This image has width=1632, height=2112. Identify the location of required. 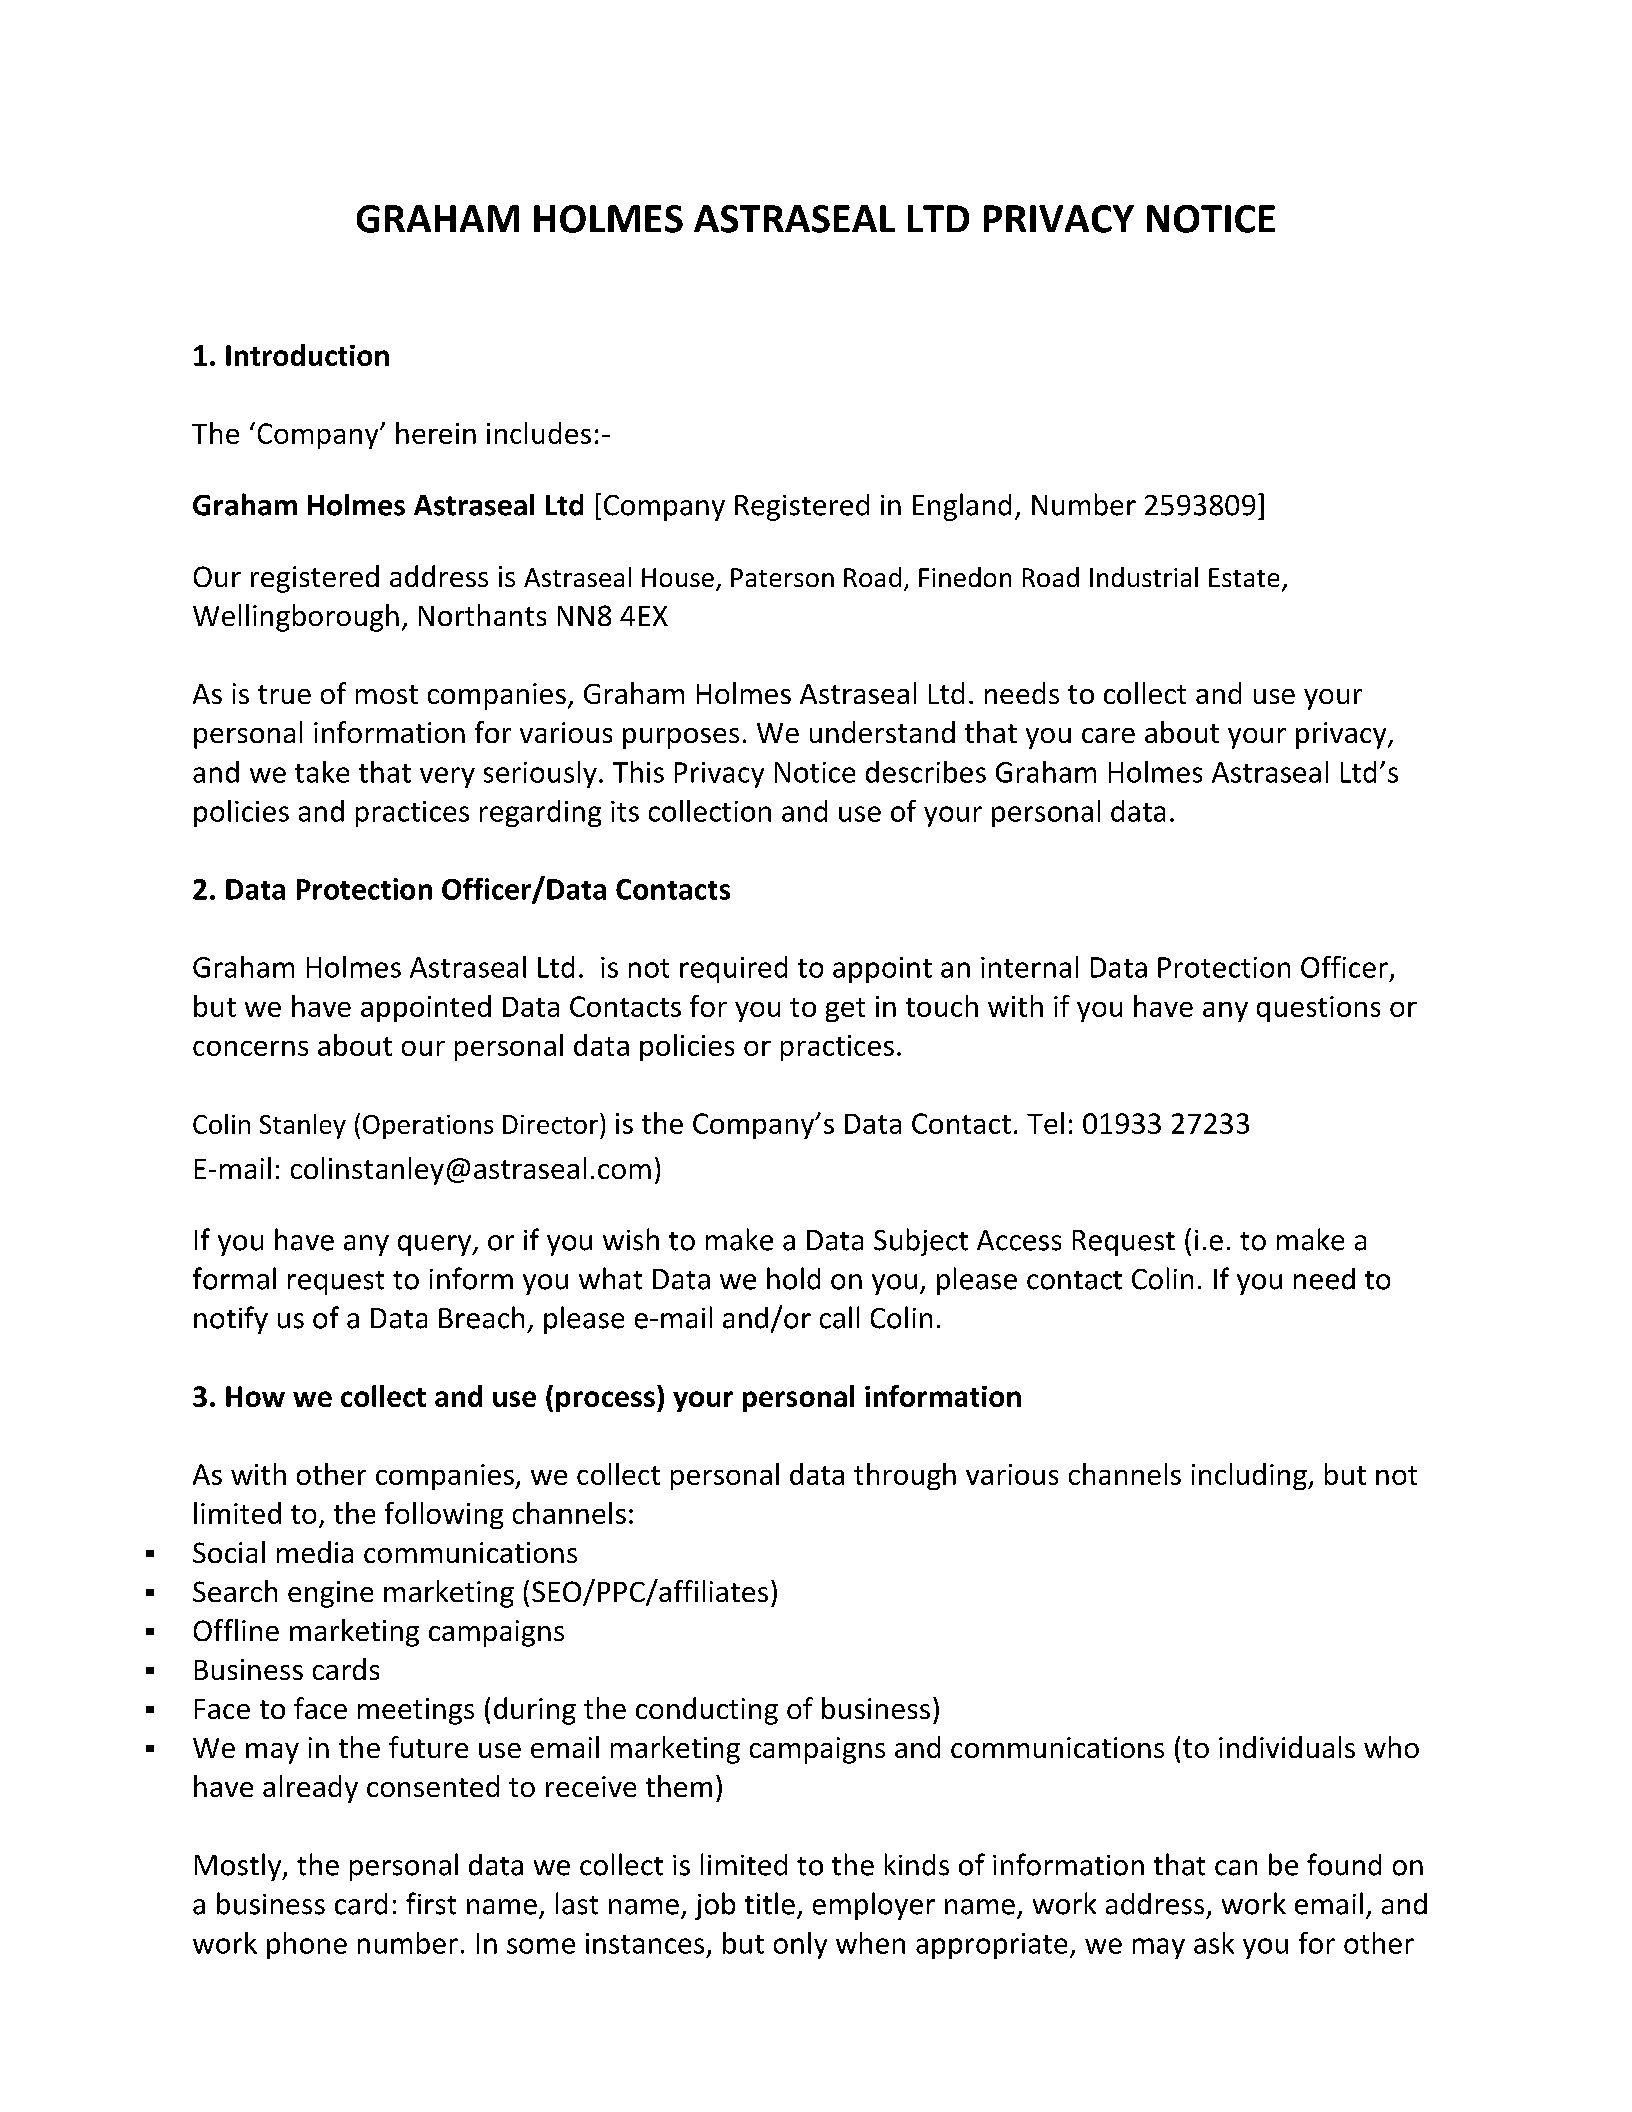
(733, 969).
